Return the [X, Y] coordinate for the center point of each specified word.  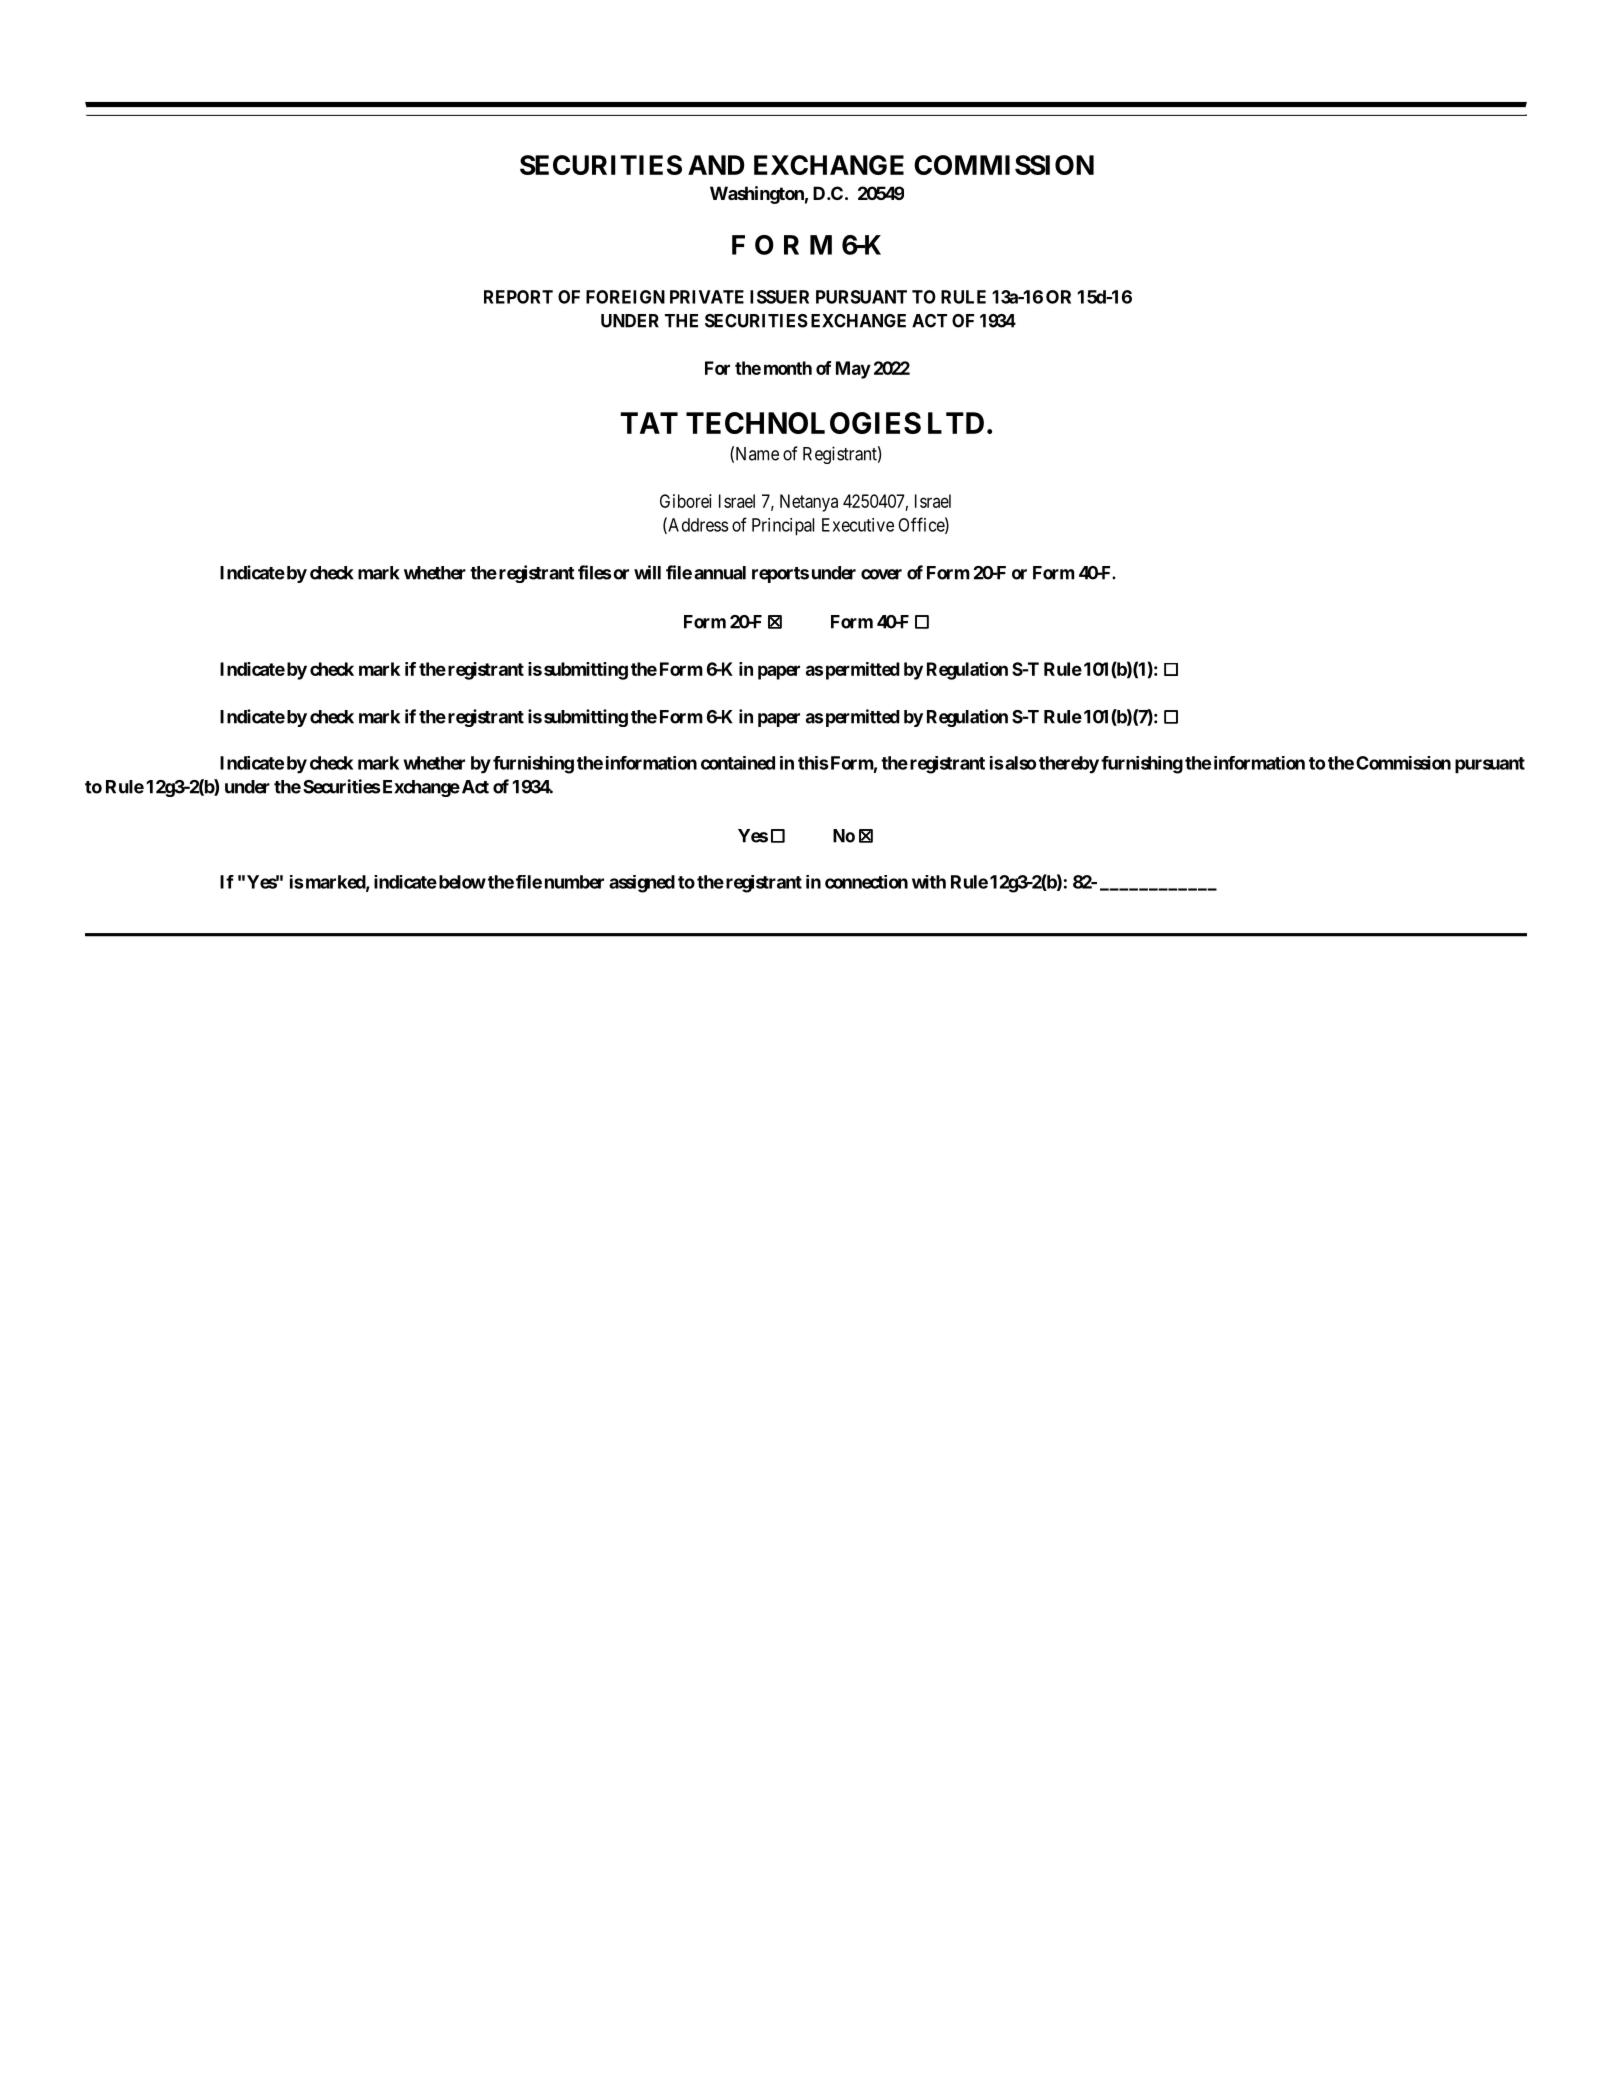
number [574, 882]
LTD [956, 423]
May [853, 370]
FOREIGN [625, 297]
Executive [858, 525]
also [1019, 763]
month [788, 368]
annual [720, 573]
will [647, 572]
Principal [783, 527]
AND [716, 165]
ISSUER [779, 297]
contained [738, 763]
